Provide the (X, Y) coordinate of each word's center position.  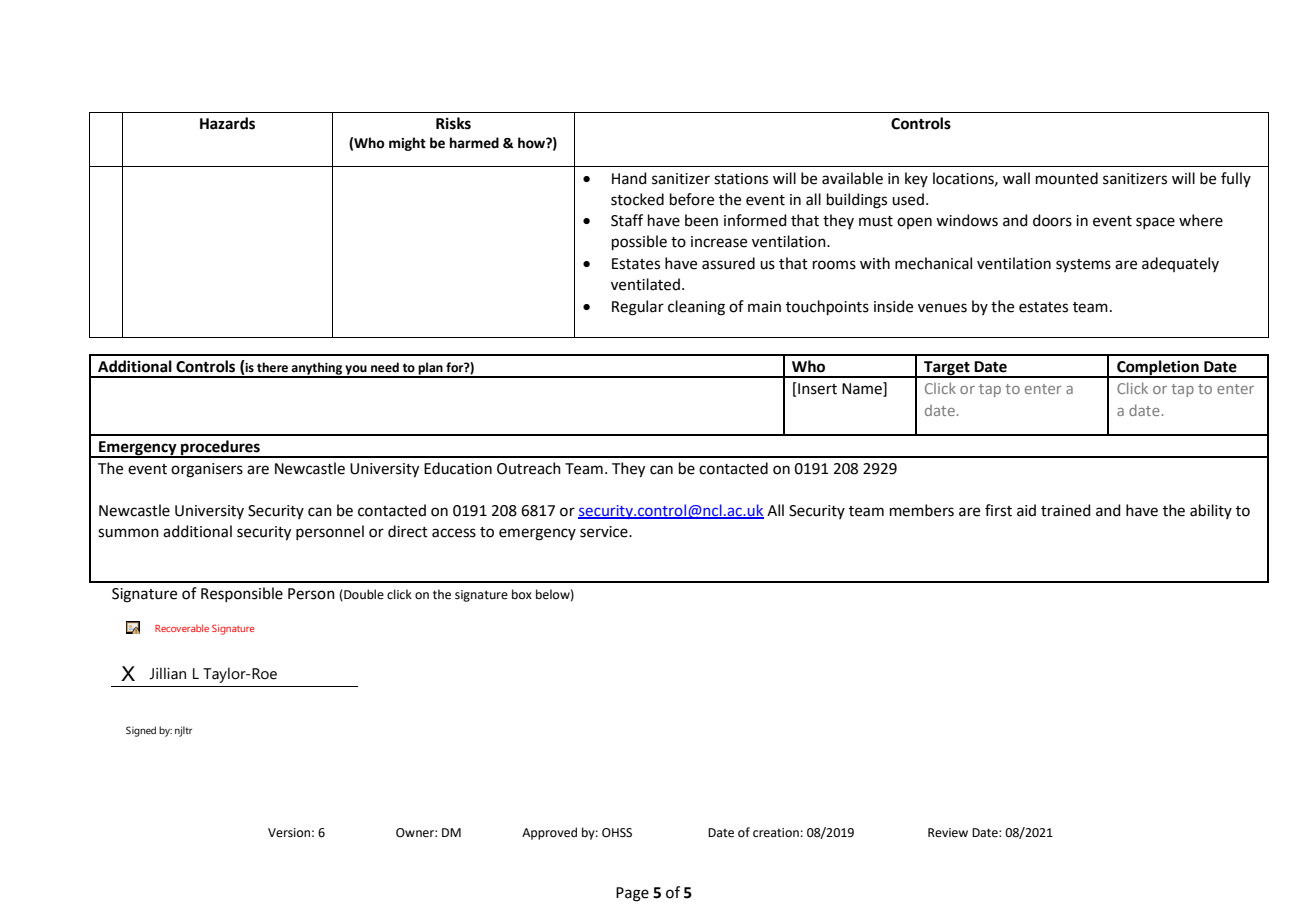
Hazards (227, 123)
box (522, 594)
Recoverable (182, 628)
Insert (816, 388)
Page (632, 894)
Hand (629, 178)
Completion (1158, 368)
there (272, 367)
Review (948, 833)
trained (1066, 510)
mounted (1067, 178)
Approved (549, 833)
